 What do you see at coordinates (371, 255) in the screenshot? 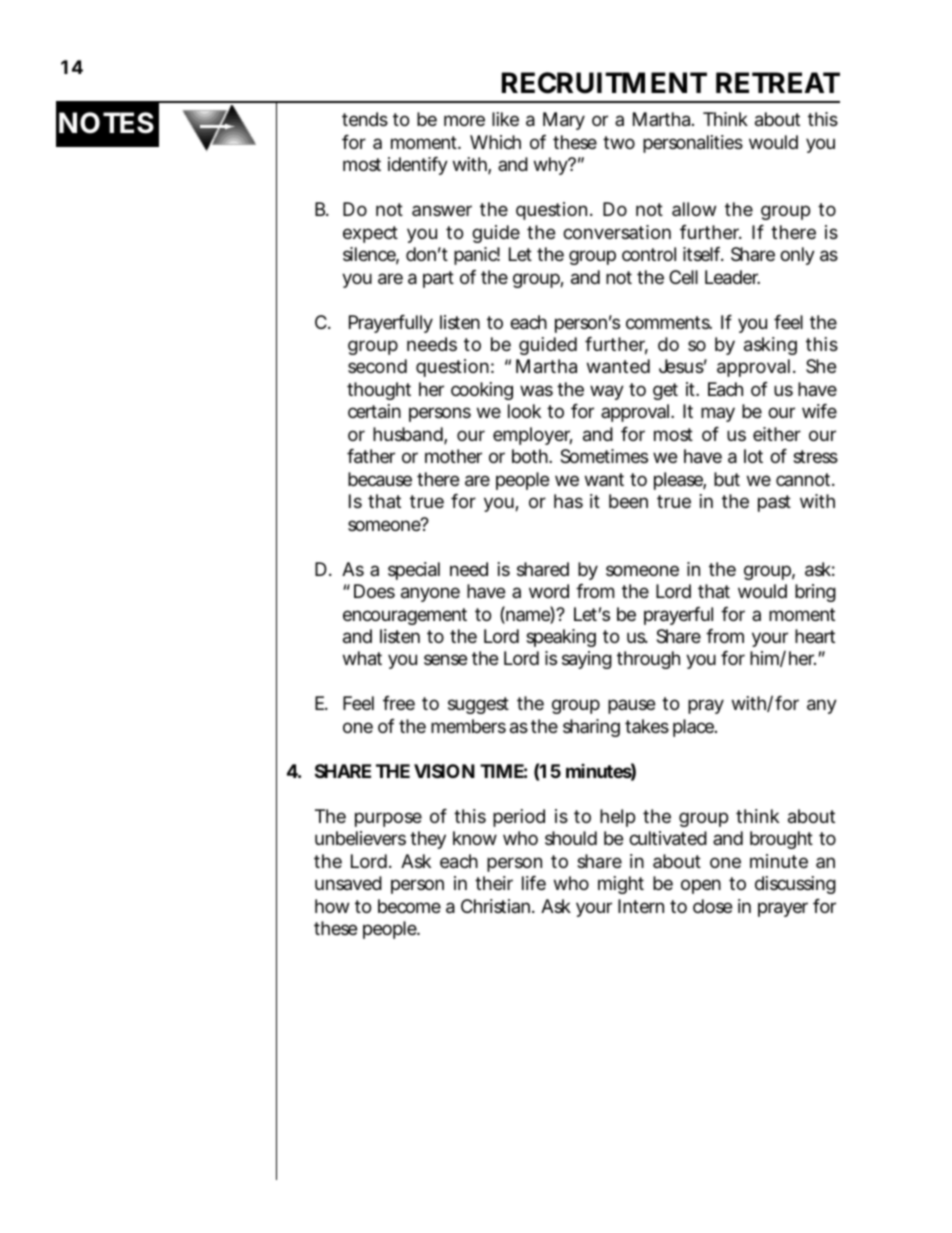
I see `silence` at bounding box center [371, 255].
